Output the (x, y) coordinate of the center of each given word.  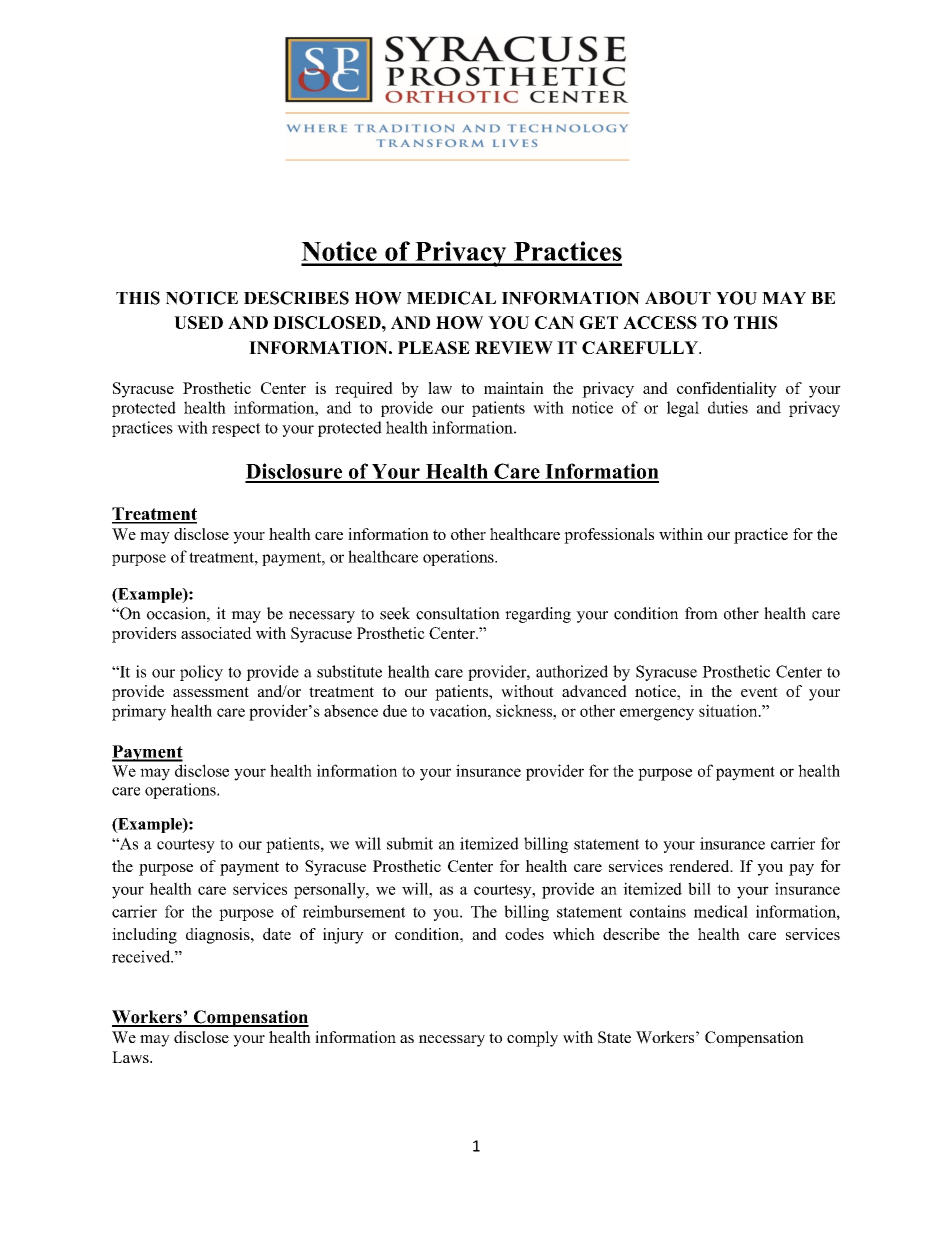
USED (198, 322)
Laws (131, 1057)
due (395, 710)
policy (201, 673)
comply (532, 1039)
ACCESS (660, 322)
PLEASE (434, 347)
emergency (657, 714)
